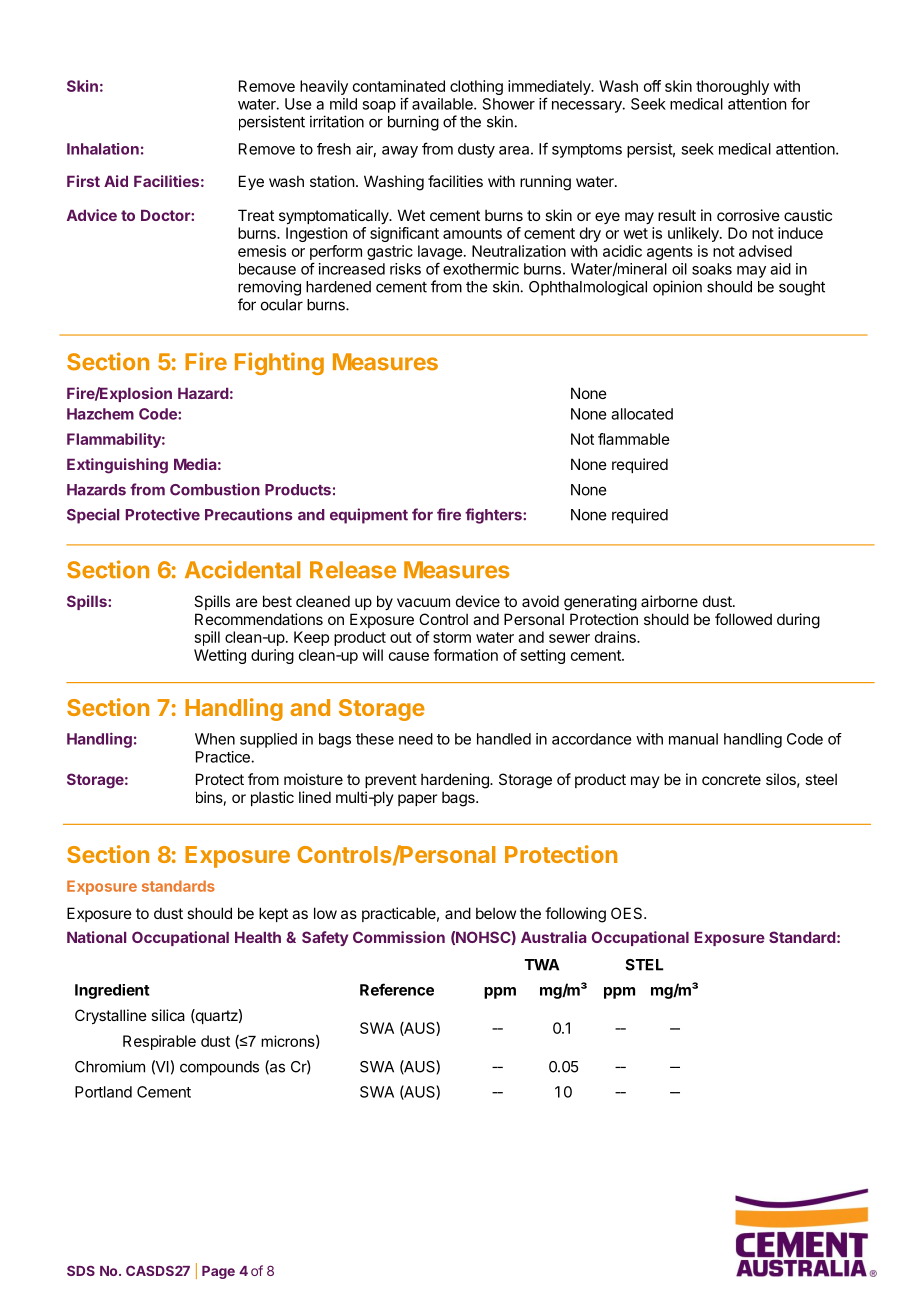 Image resolution: width=924 pixels, height=1308 pixels. What do you see at coordinates (542, 965) in the screenshot?
I see `TWA` at bounding box center [542, 965].
